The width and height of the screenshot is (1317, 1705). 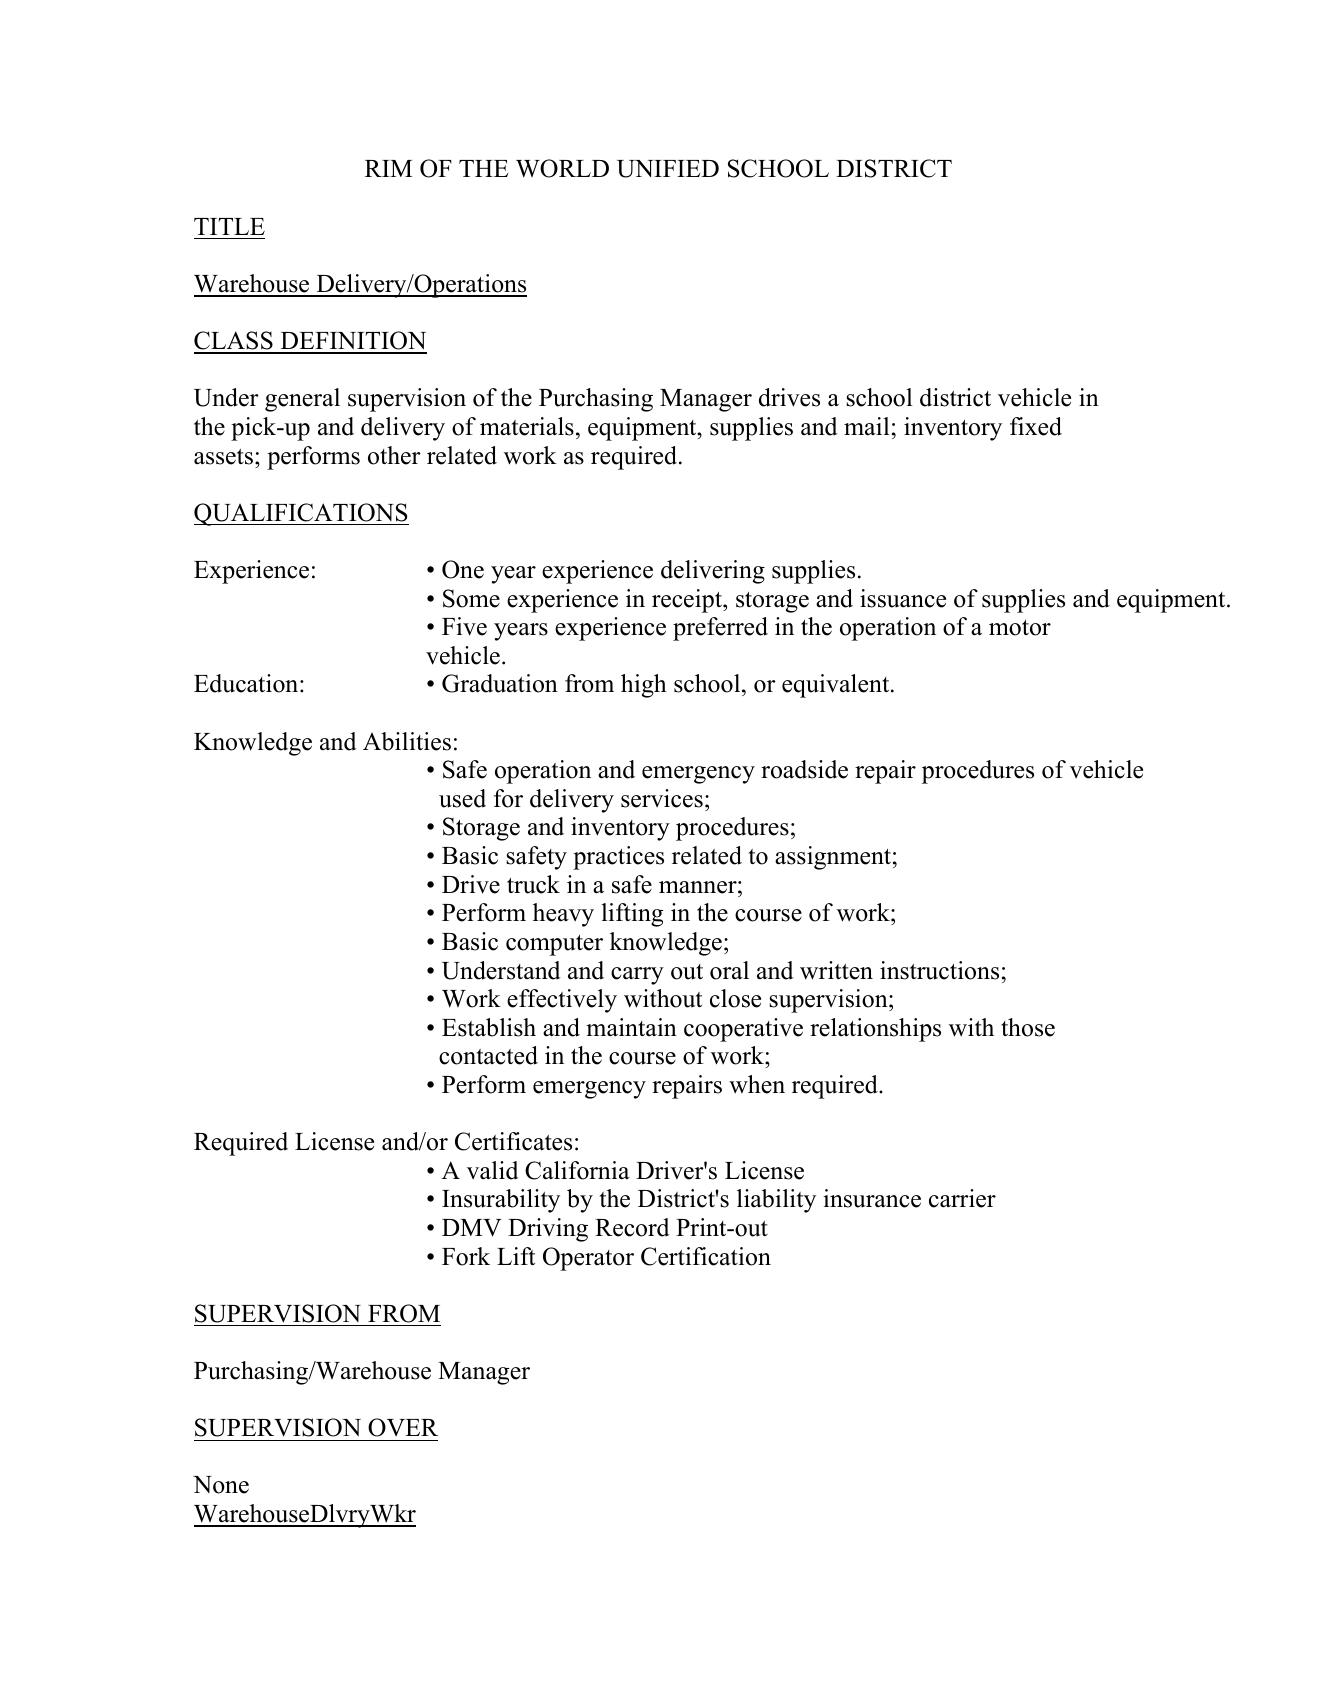 What do you see at coordinates (875, 1030) in the screenshot?
I see `relationships` at bounding box center [875, 1030].
